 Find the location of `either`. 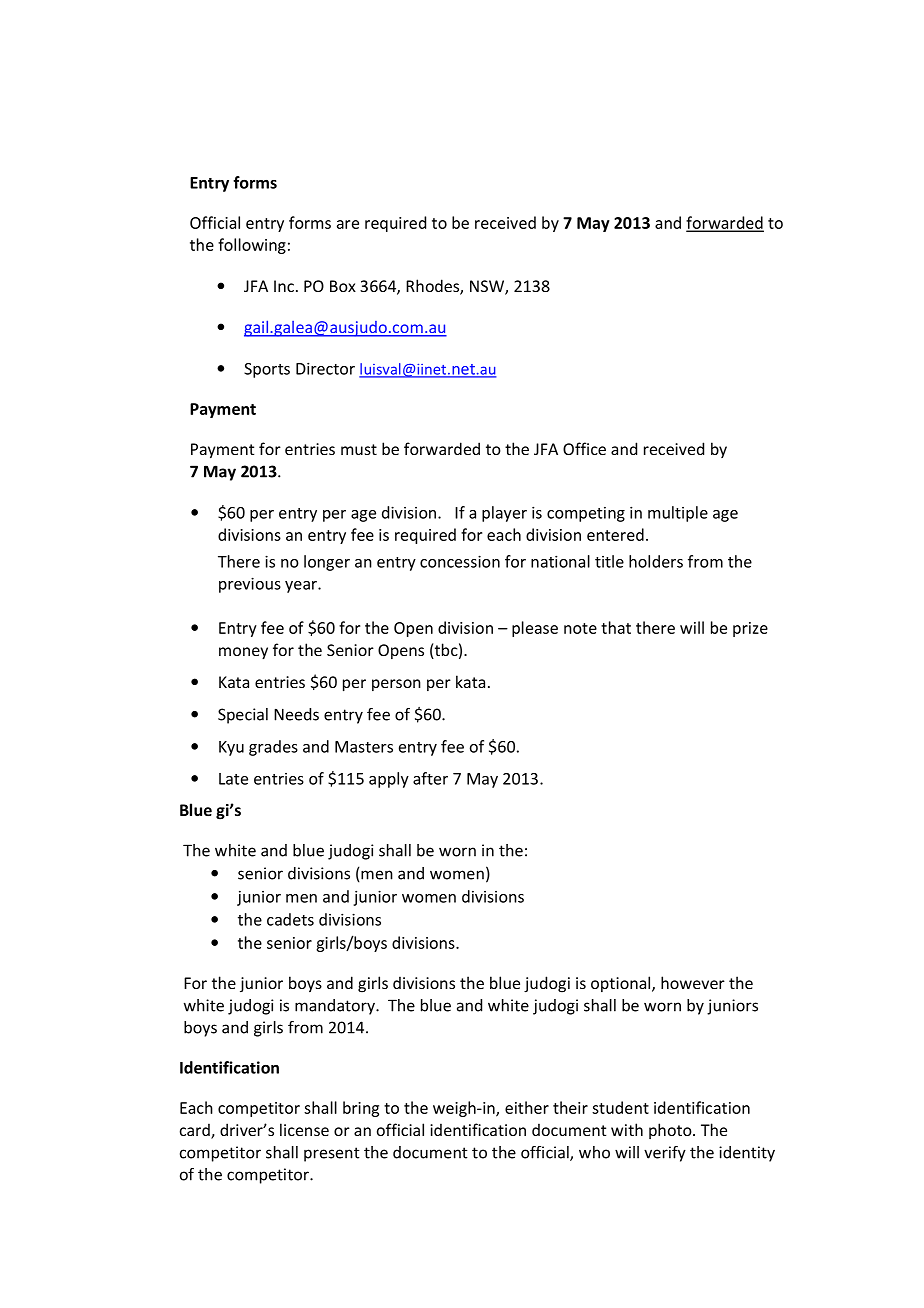

either is located at coordinates (527, 1107).
